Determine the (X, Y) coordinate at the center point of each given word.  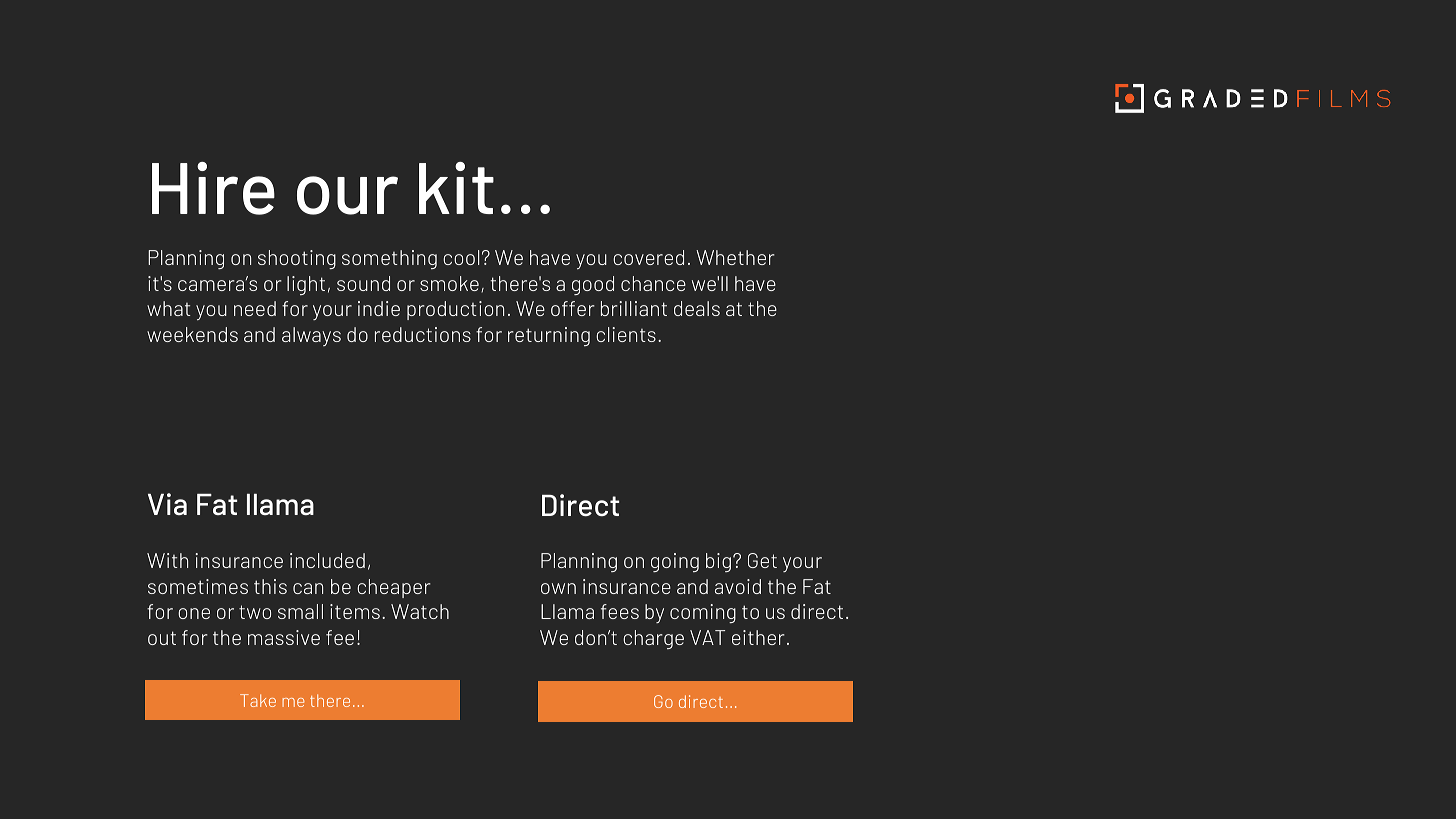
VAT (707, 637)
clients (626, 334)
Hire (213, 188)
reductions (423, 334)
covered (648, 257)
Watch (420, 611)
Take (258, 700)
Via (167, 504)
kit (456, 188)
